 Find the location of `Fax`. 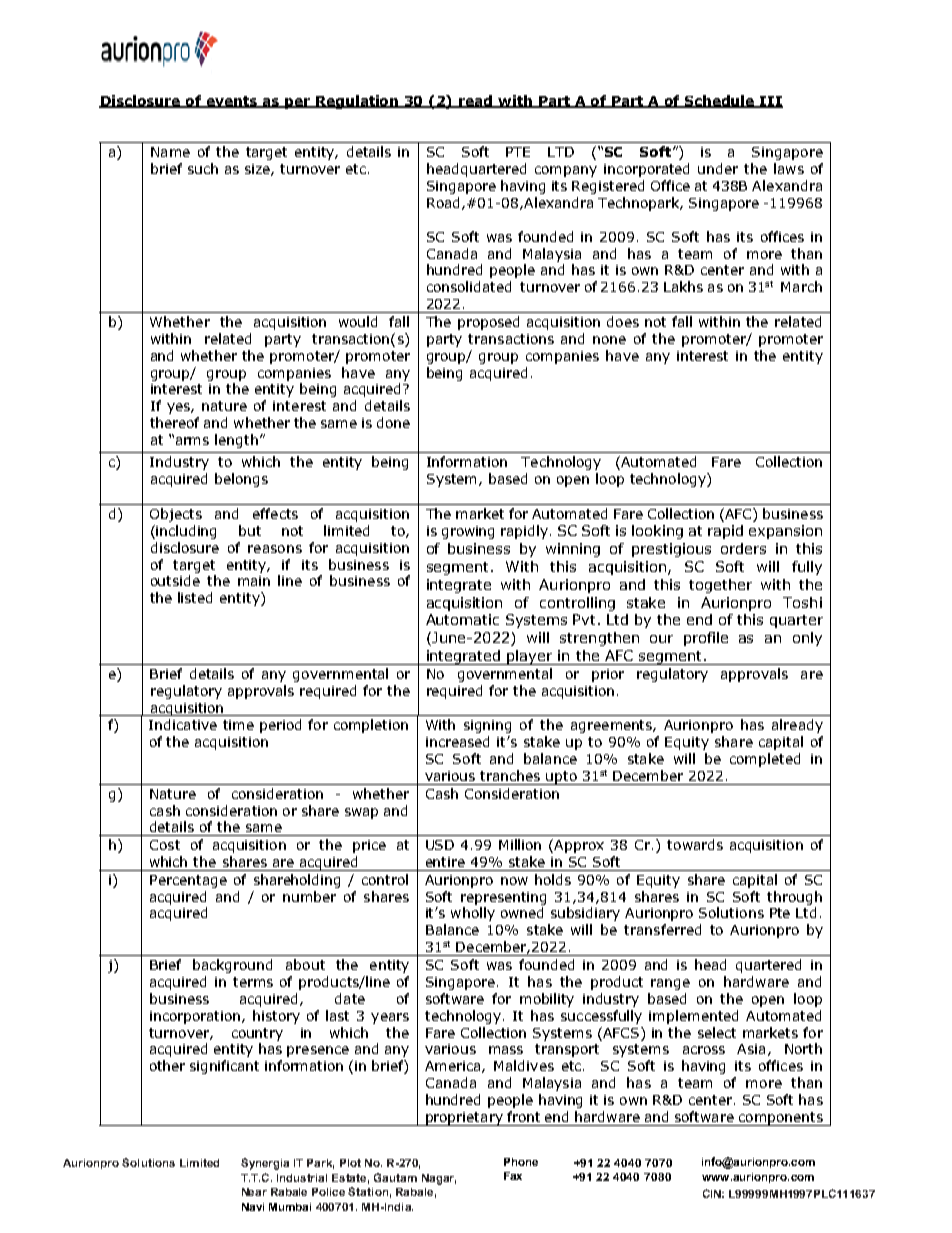

Fax is located at coordinates (513, 1176).
